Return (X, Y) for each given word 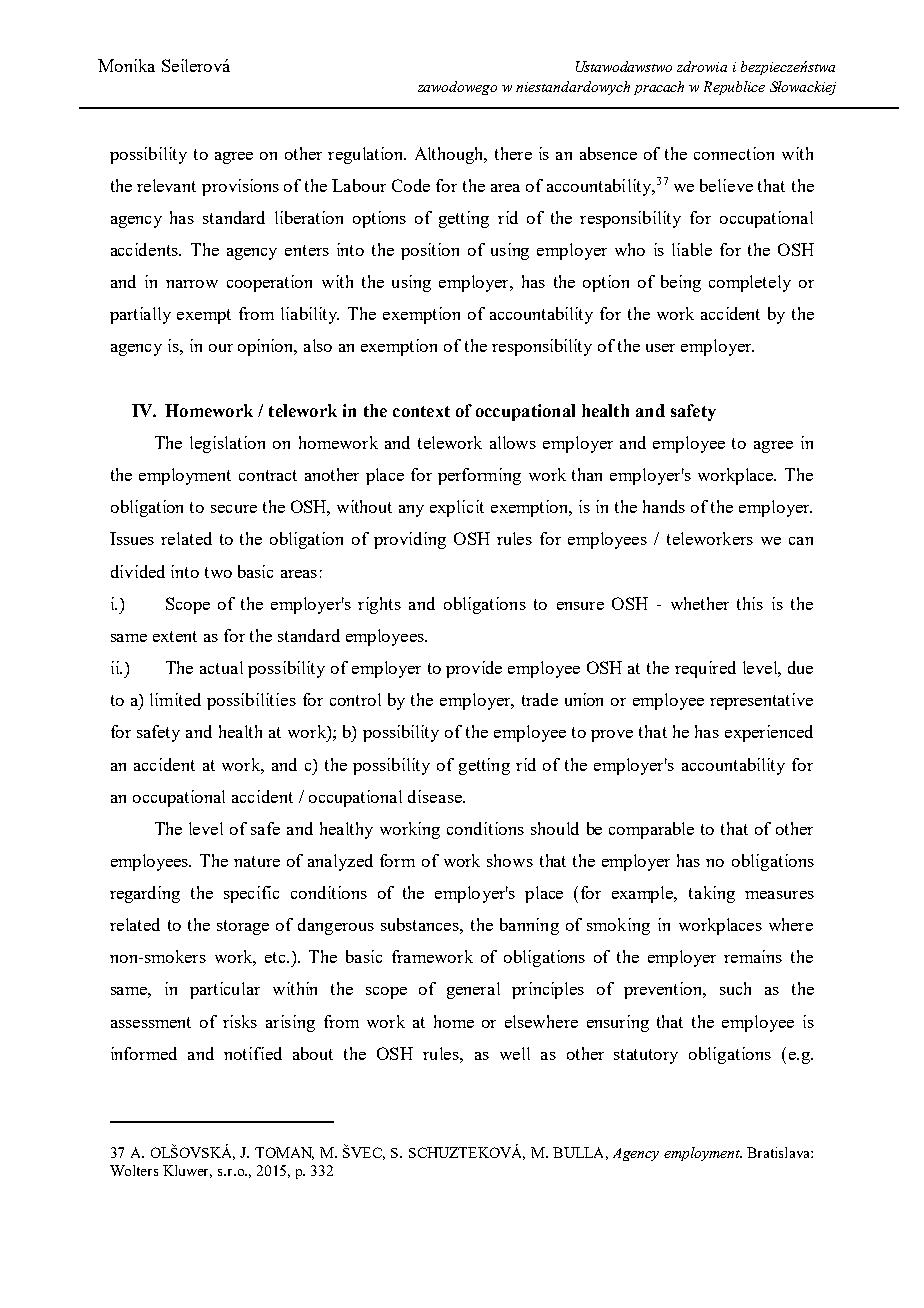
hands (664, 506)
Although (451, 155)
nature (257, 861)
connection (734, 153)
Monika (126, 65)
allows (513, 442)
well (515, 1053)
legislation (227, 444)
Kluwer (187, 1171)
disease (436, 796)
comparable (651, 830)
